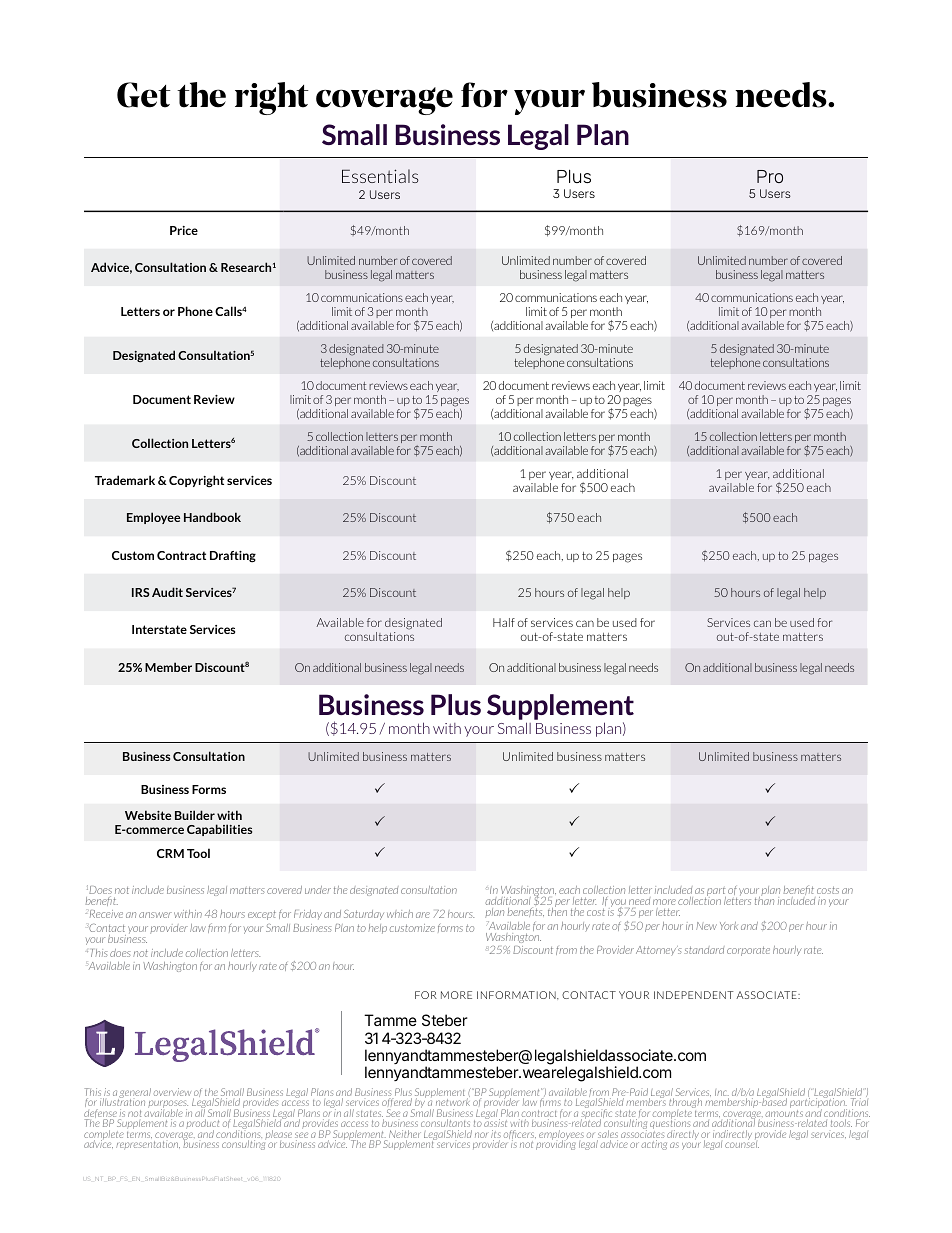 Image resolution: width=952 pixels, height=1233 pixels. What do you see at coordinates (144, 95) in the document?
I see `Get` at bounding box center [144, 95].
